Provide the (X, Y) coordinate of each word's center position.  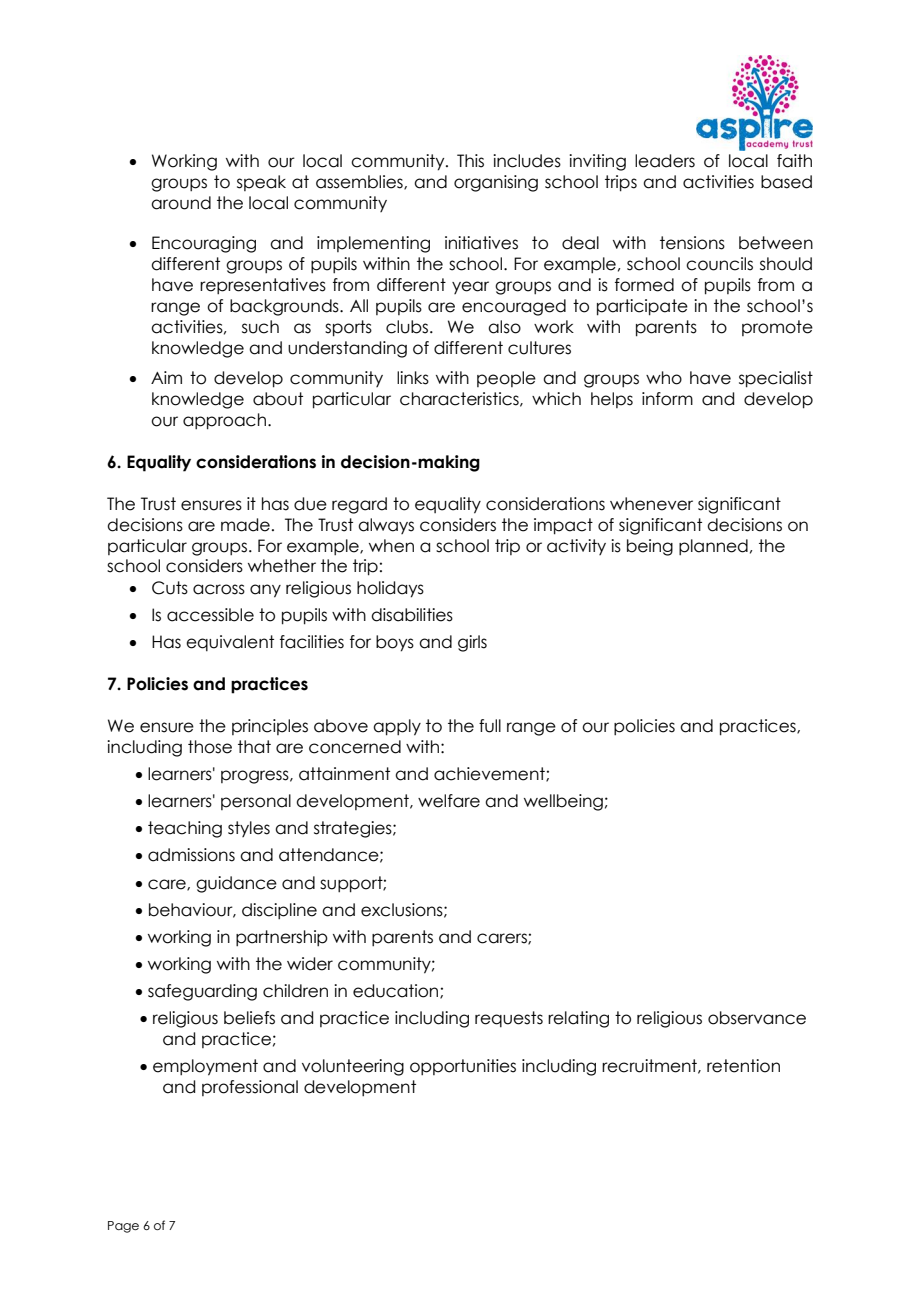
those (210, 747)
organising (496, 183)
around (181, 203)
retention (743, 1066)
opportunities (463, 1067)
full (490, 726)
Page (123, 1227)
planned (713, 547)
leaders (665, 161)
